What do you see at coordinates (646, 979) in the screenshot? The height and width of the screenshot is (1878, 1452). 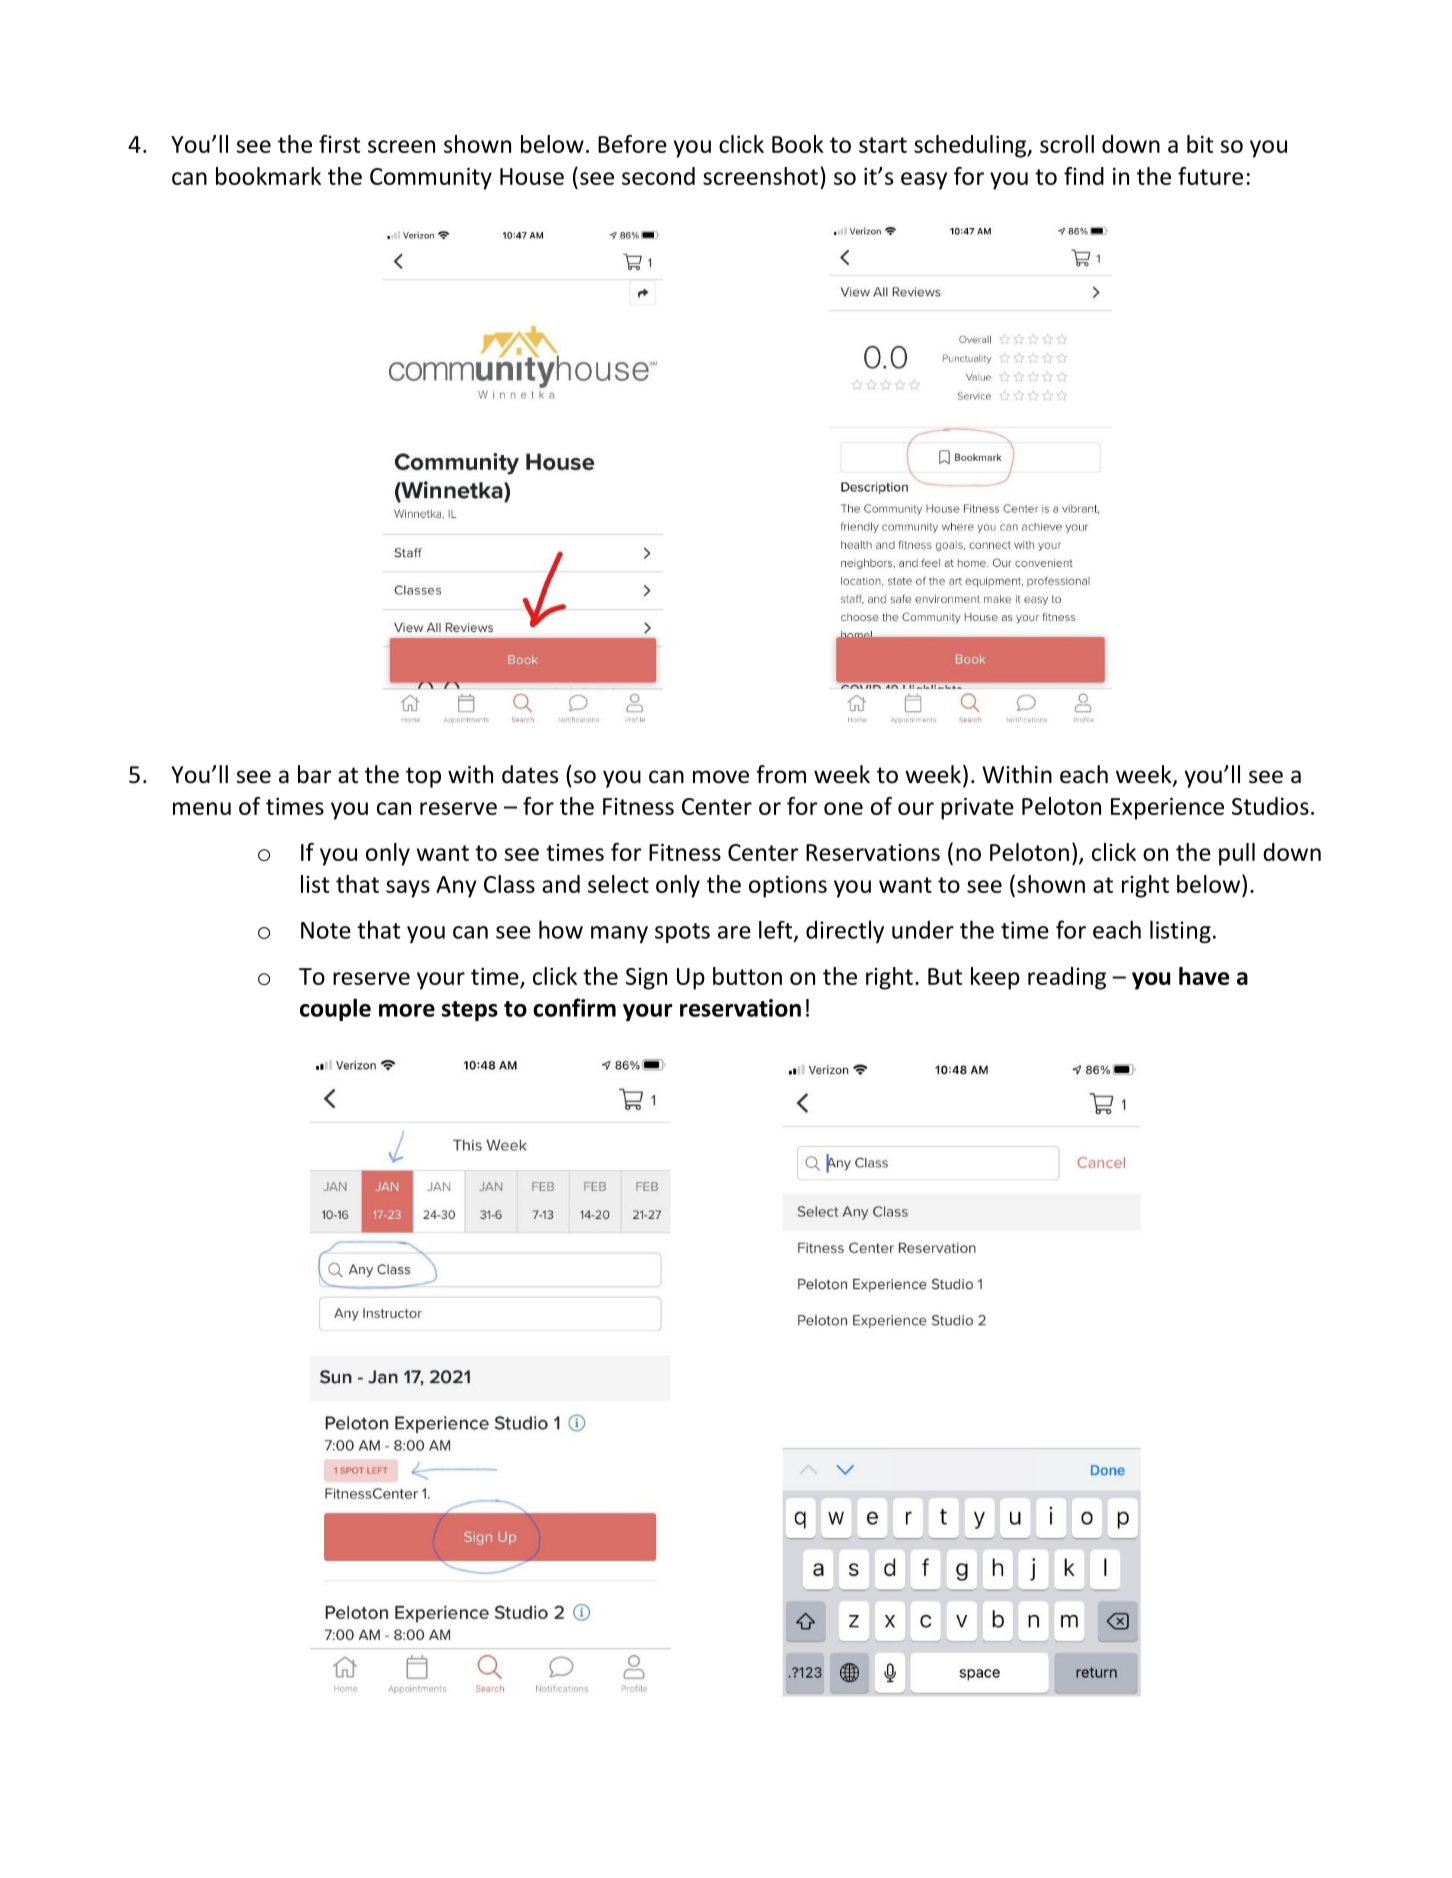 I see `Sign` at bounding box center [646, 979].
